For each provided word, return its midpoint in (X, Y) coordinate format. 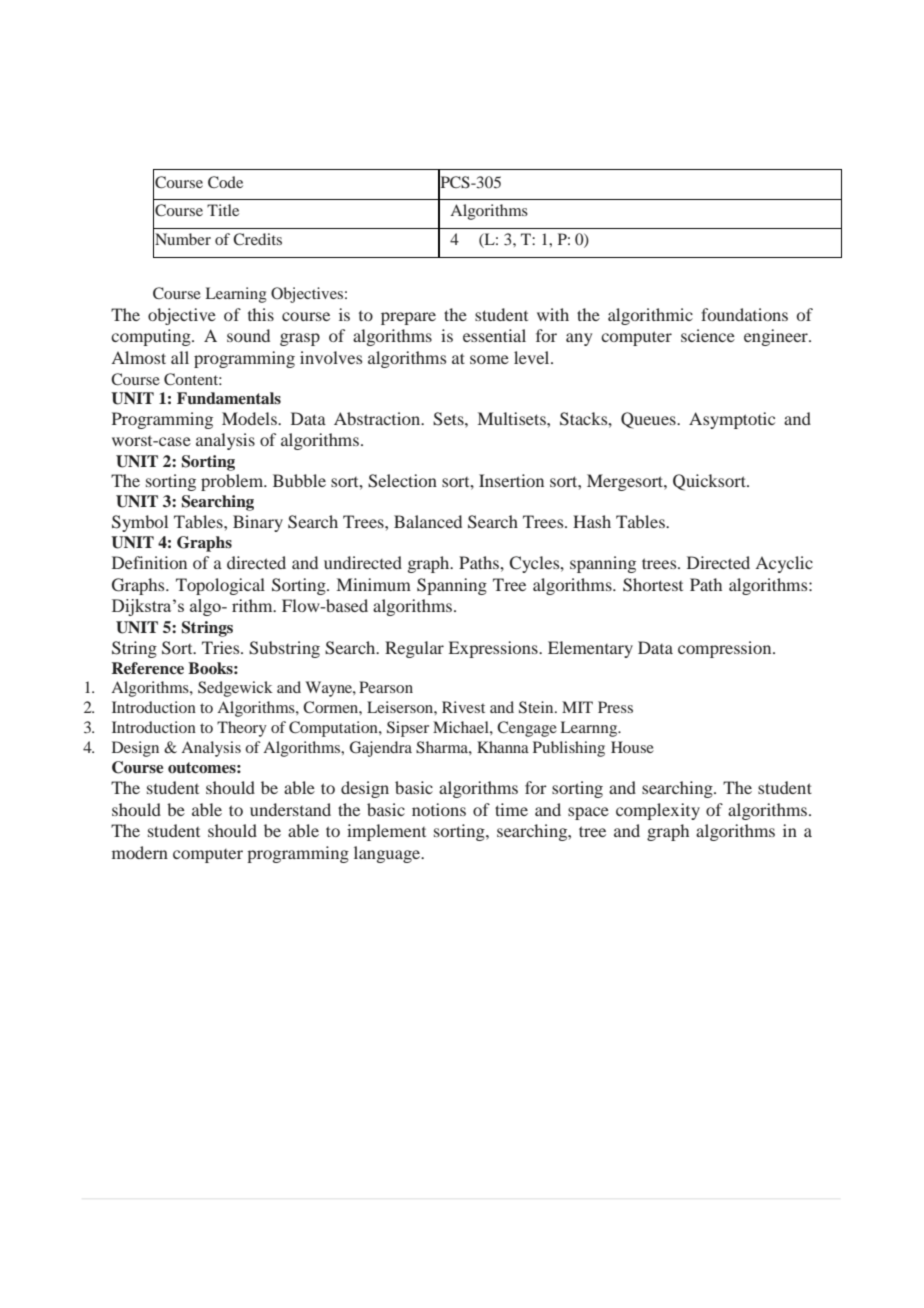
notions (439, 809)
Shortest (653, 585)
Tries (222, 647)
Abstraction (378, 418)
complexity (658, 811)
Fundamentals (229, 398)
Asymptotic (732, 420)
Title (223, 210)
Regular (414, 649)
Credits (257, 239)
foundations (744, 314)
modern (140, 852)
